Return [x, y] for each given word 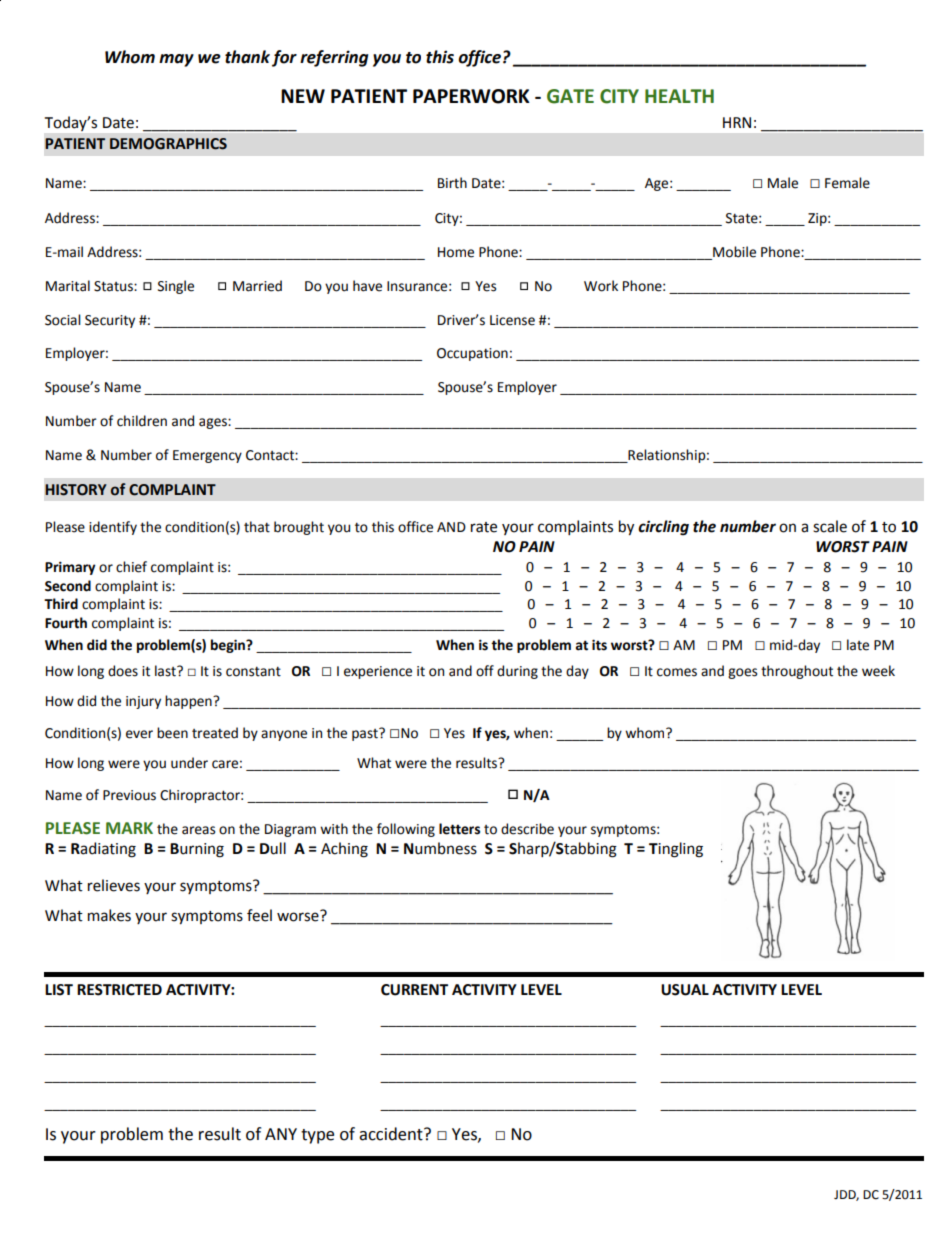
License [512, 320]
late [858, 645]
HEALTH [679, 96]
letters [459, 829]
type [317, 1136]
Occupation [472, 354]
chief [131, 567]
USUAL [685, 990]
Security [110, 321]
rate [484, 527]
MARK [129, 828]
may [176, 60]
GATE [570, 96]
